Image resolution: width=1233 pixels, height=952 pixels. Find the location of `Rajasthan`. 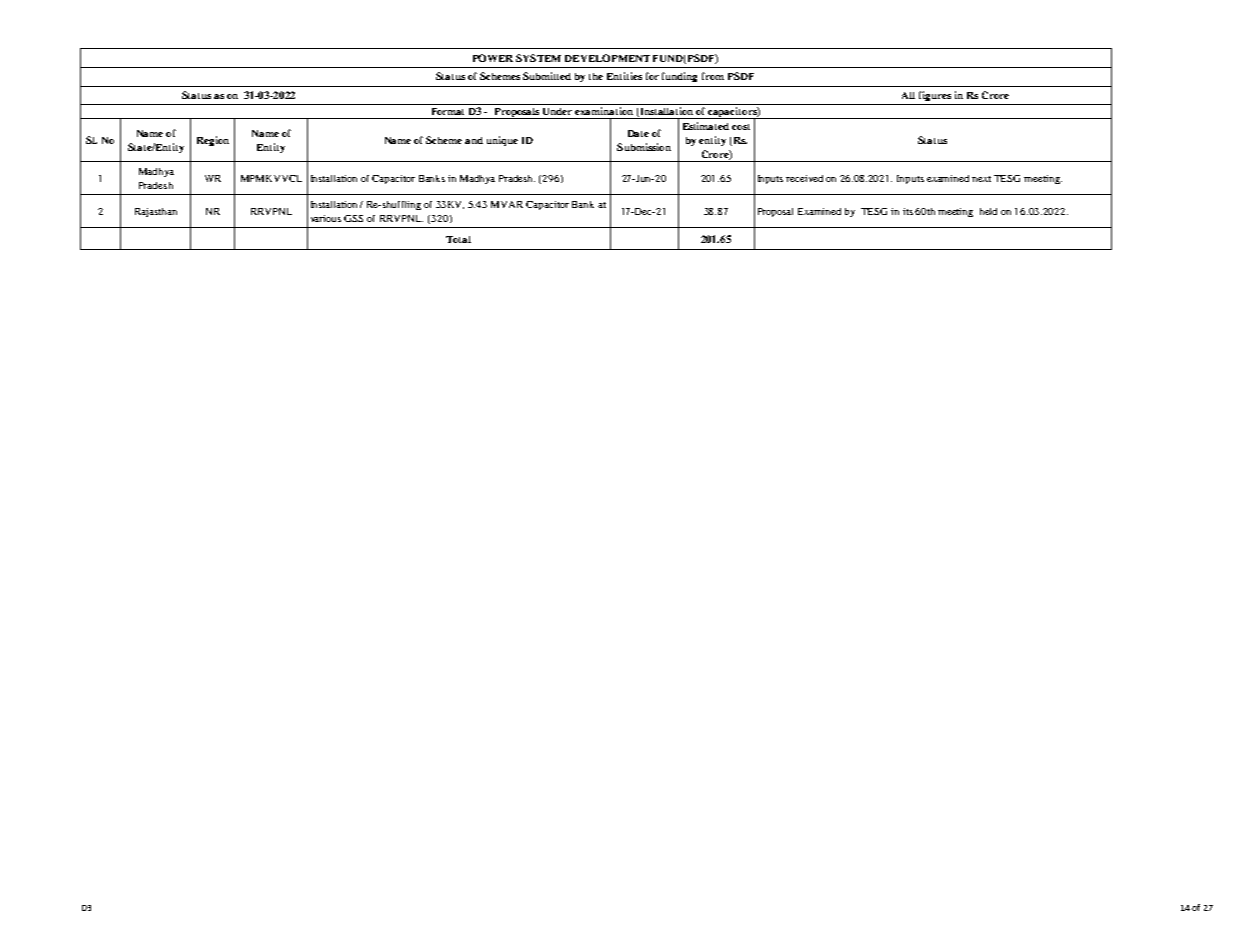

Rajasthan is located at coordinates (156, 212).
